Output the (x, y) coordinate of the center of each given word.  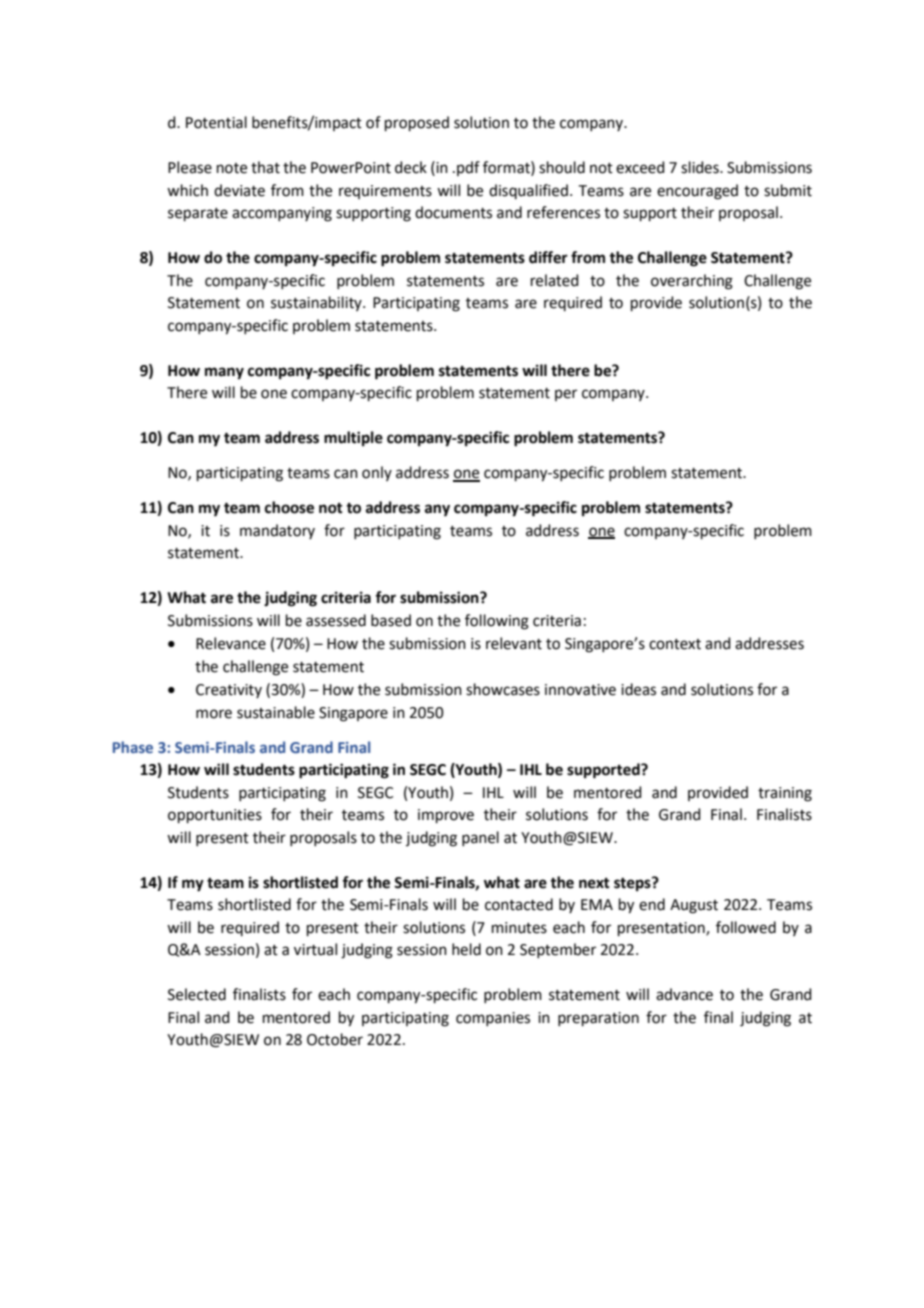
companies (493, 1019)
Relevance (231, 643)
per (566, 395)
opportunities (215, 816)
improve (446, 816)
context (675, 644)
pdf (468, 168)
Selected (197, 994)
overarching (692, 282)
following (497, 622)
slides (701, 167)
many (224, 373)
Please (190, 167)
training (785, 794)
